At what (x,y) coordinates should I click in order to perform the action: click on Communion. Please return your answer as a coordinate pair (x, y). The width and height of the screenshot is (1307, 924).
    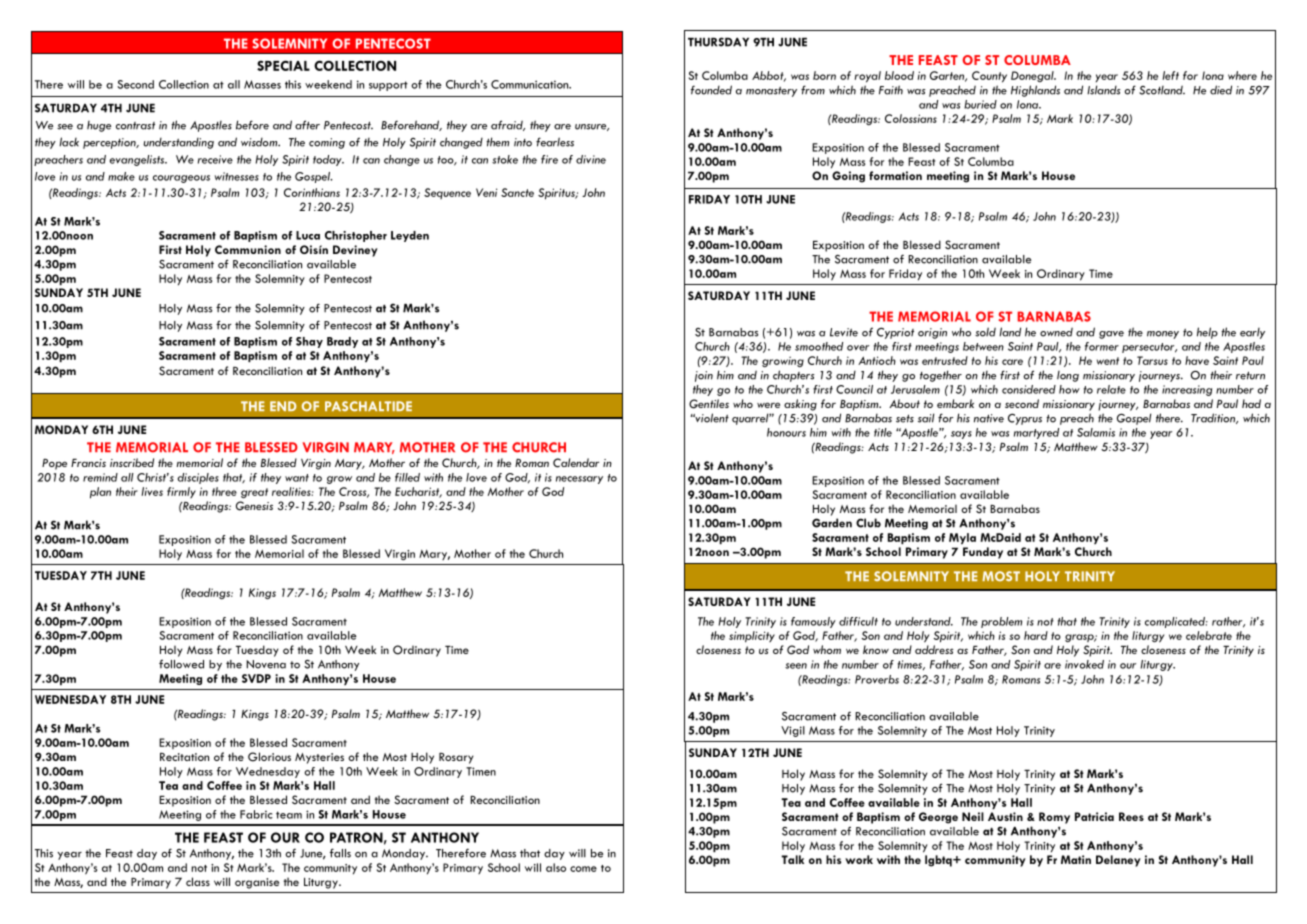
    Looking at the image, I should click on (248, 249).
